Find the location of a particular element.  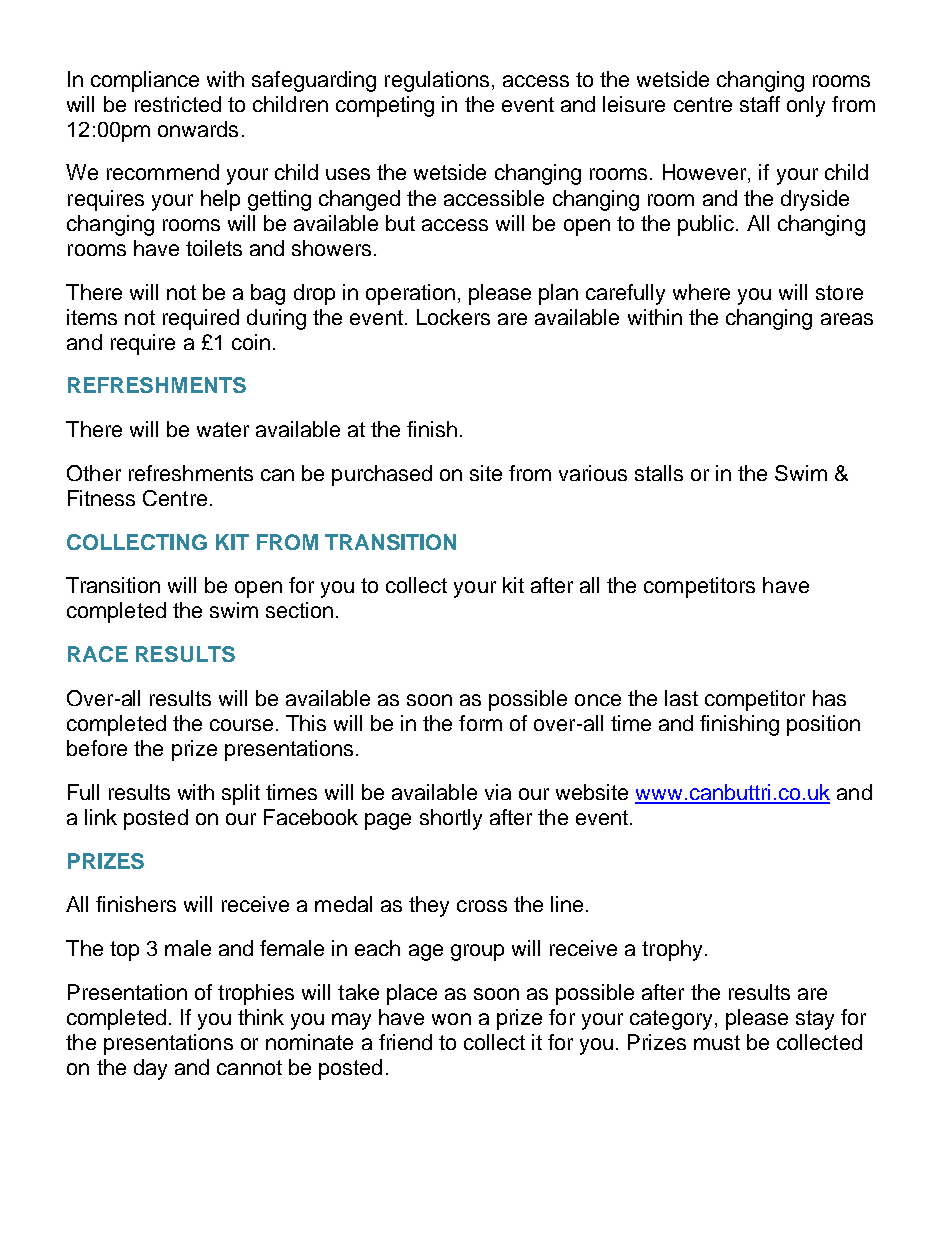

restricted is located at coordinates (178, 104).
